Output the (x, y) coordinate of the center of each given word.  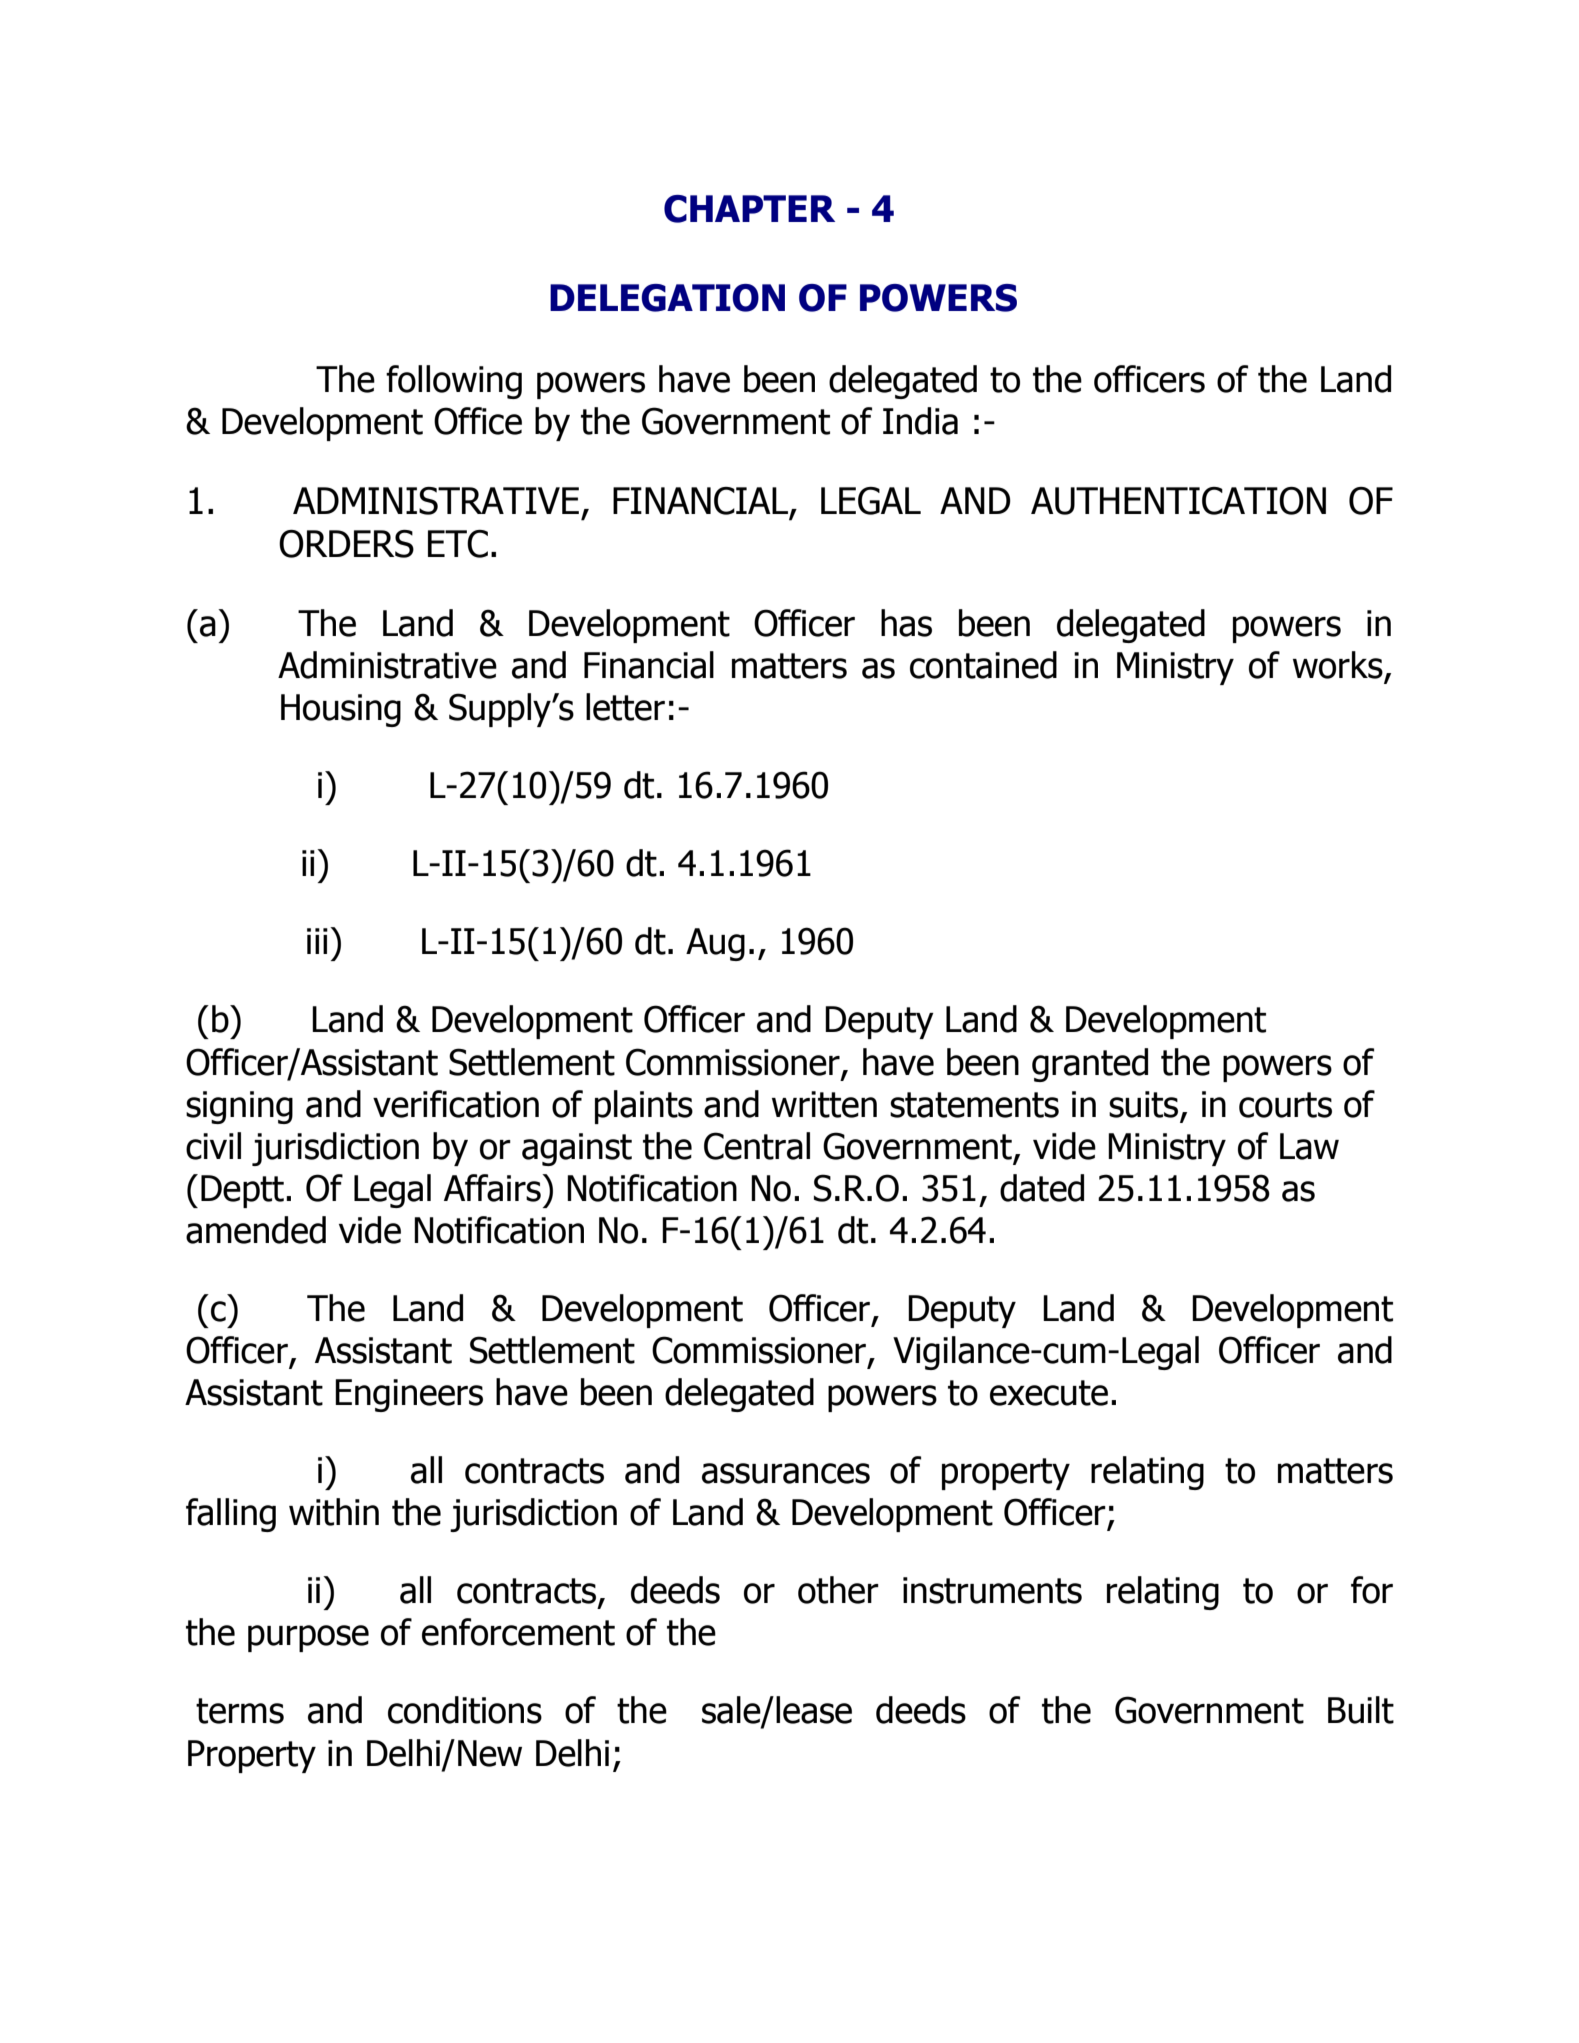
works (1339, 666)
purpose (308, 1638)
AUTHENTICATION (1178, 501)
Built (1361, 1710)
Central (757, 1146)
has (906, 623)
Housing (341, 710)
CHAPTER (749, 209)
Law (1309, 1146)
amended (256, 1230)
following (454, 382)
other (838, 1590)
